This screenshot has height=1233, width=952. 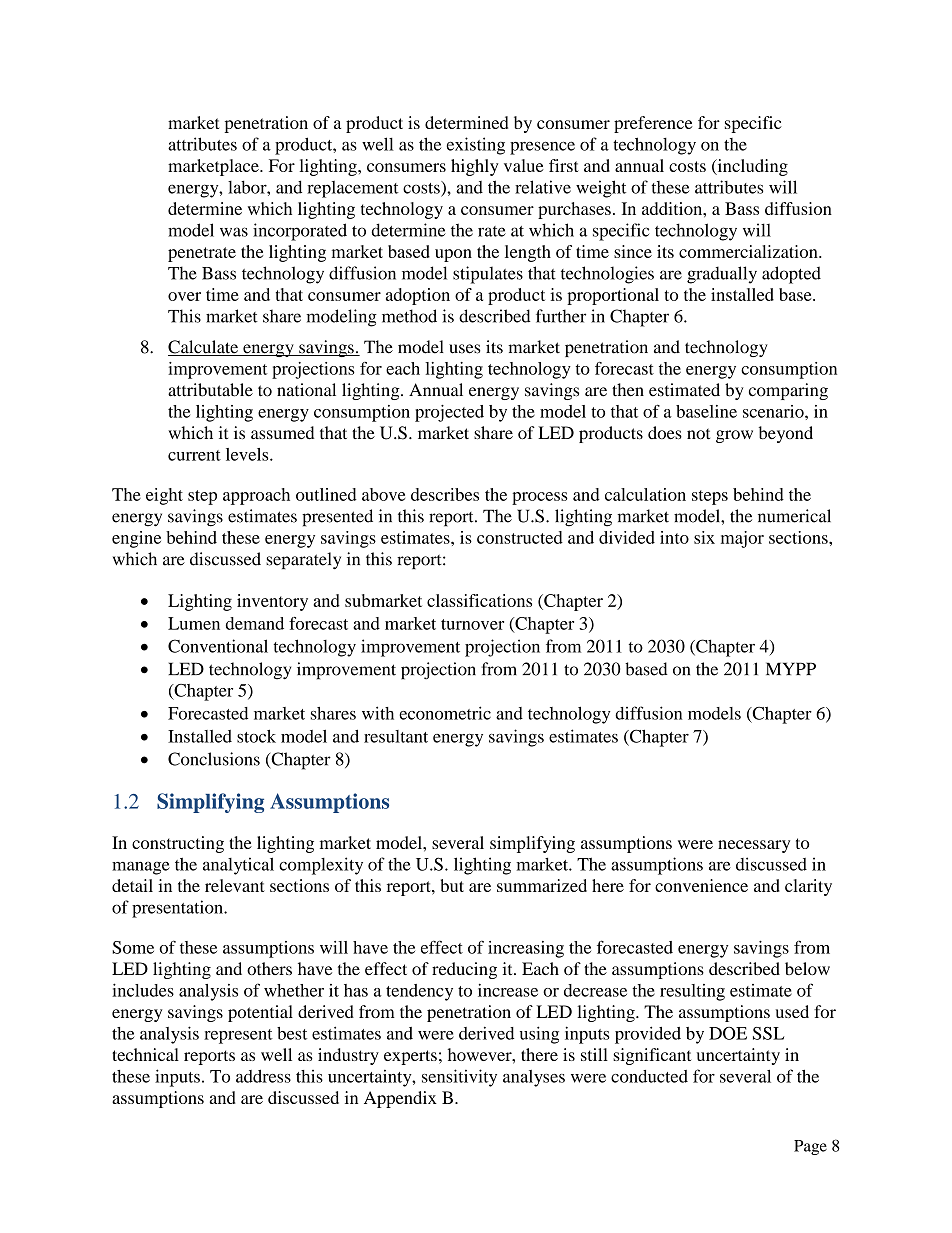 What do you see at coordinates (234, 232) in the screenshot?
I see `was` at bounding box center [234, 232].
